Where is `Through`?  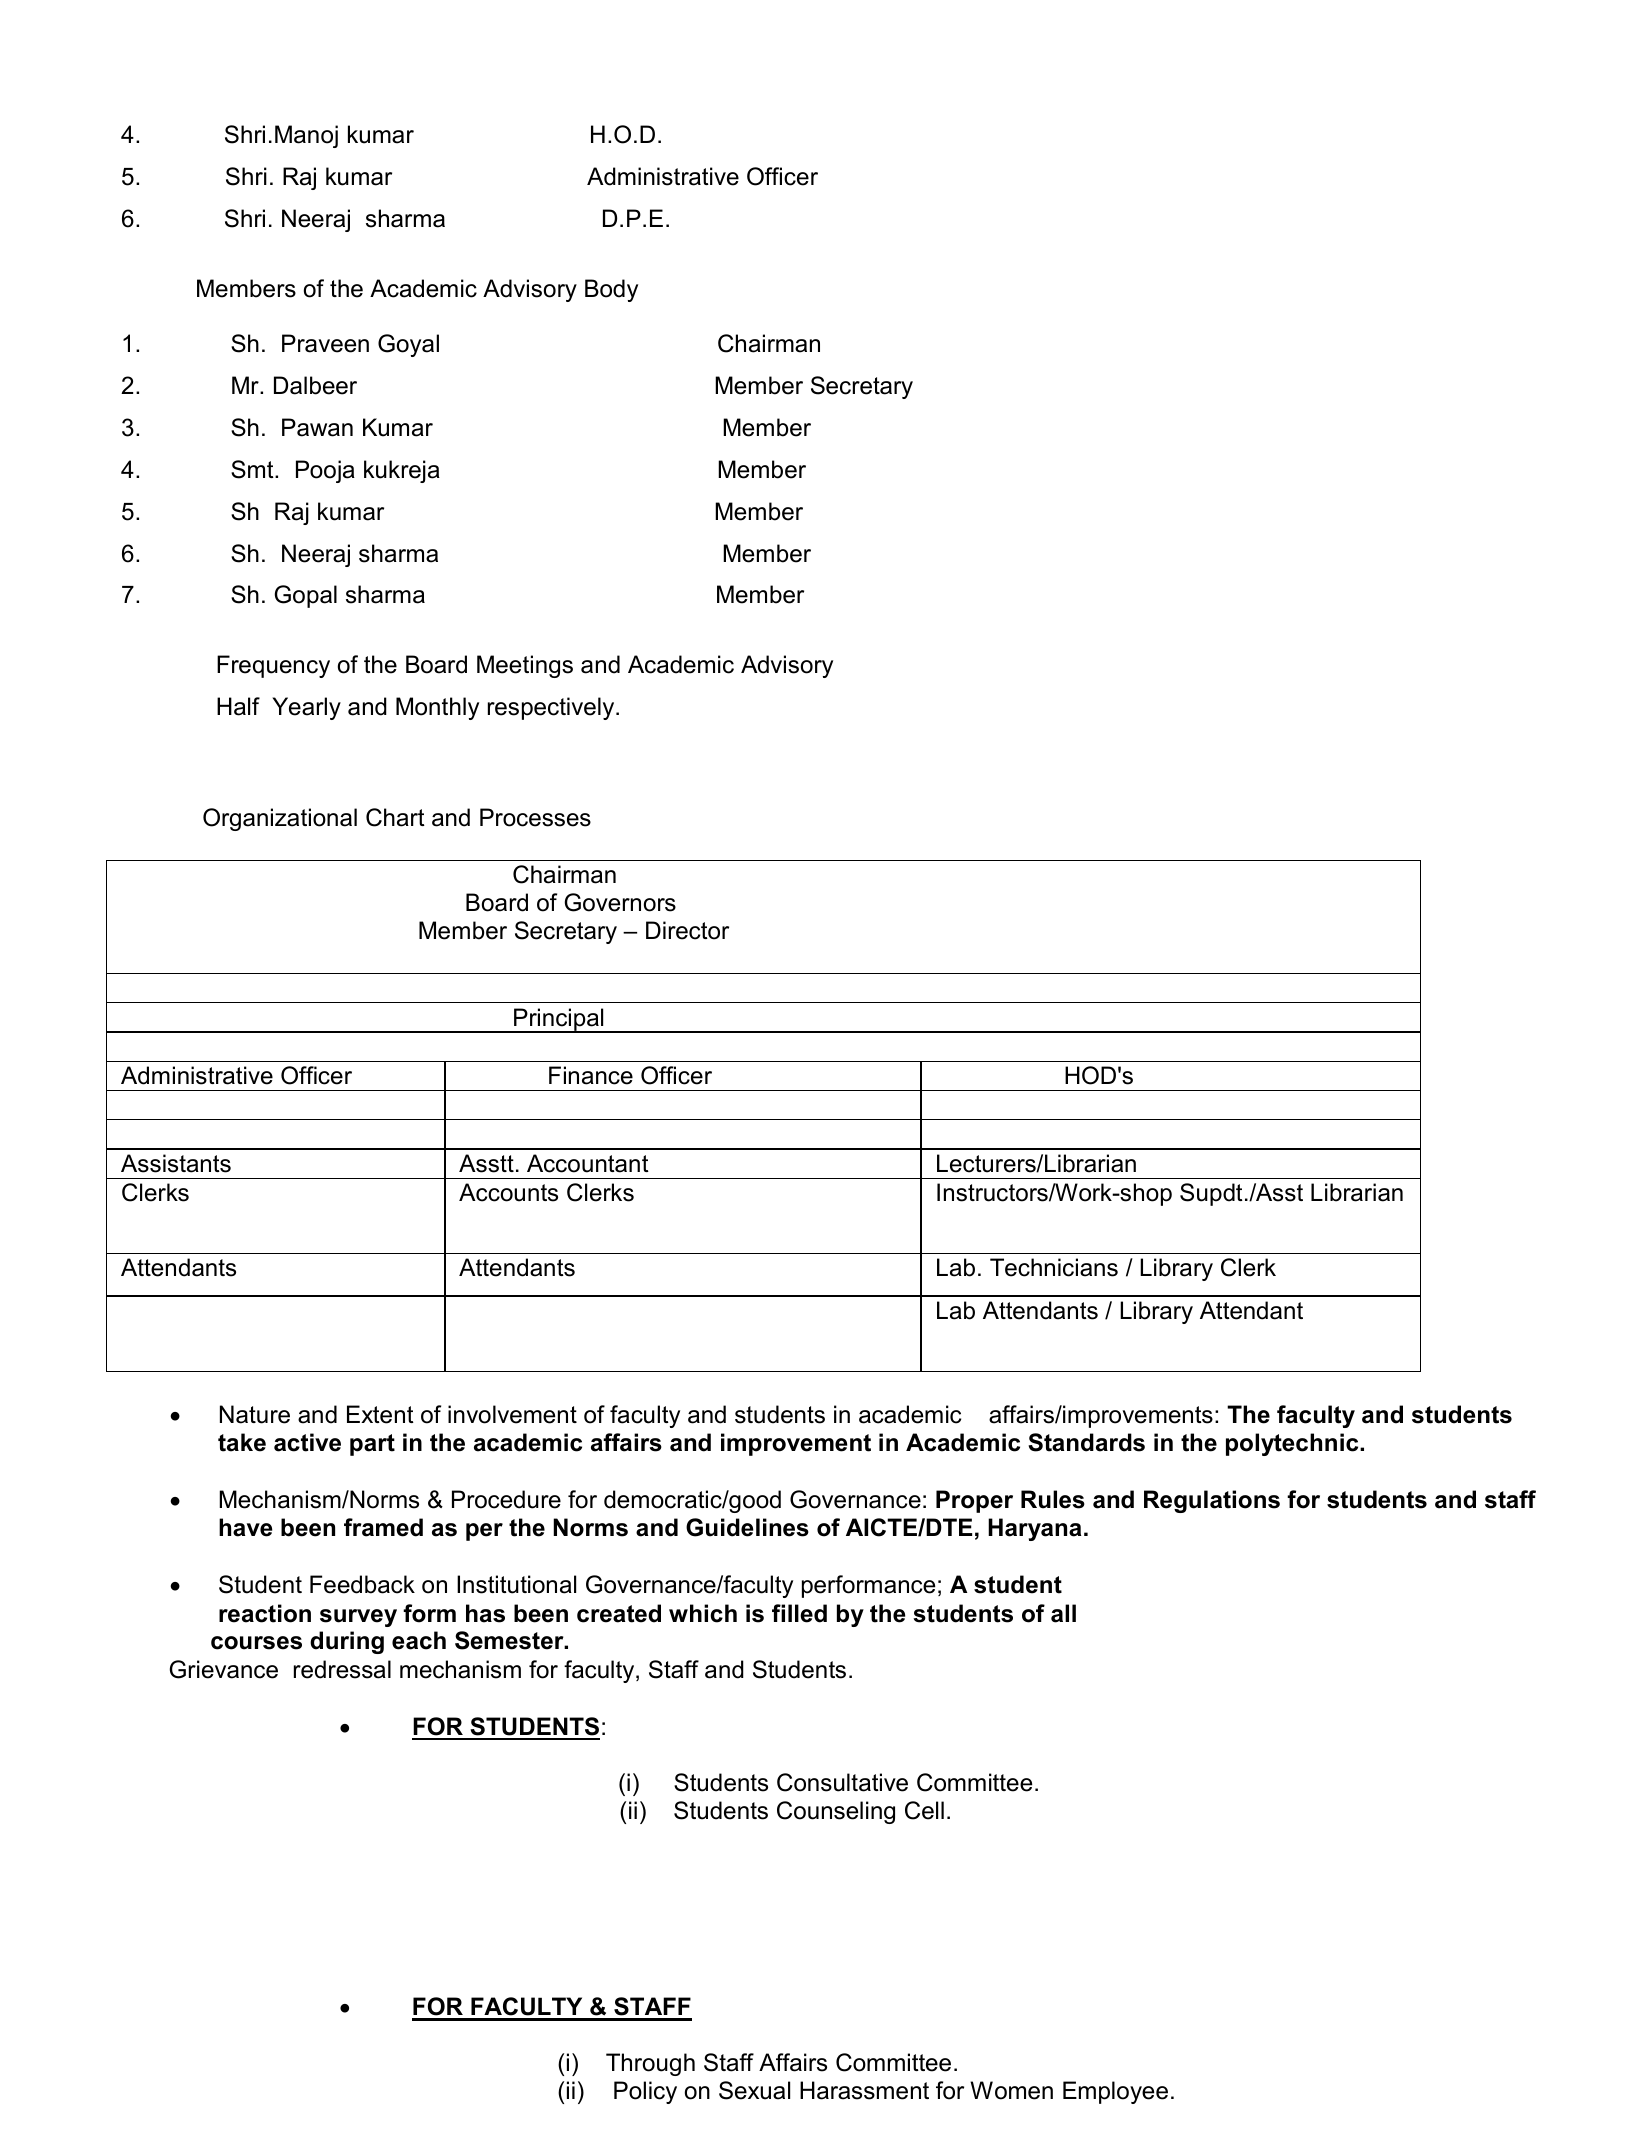 Through is located at coordinates (650, 2064).
